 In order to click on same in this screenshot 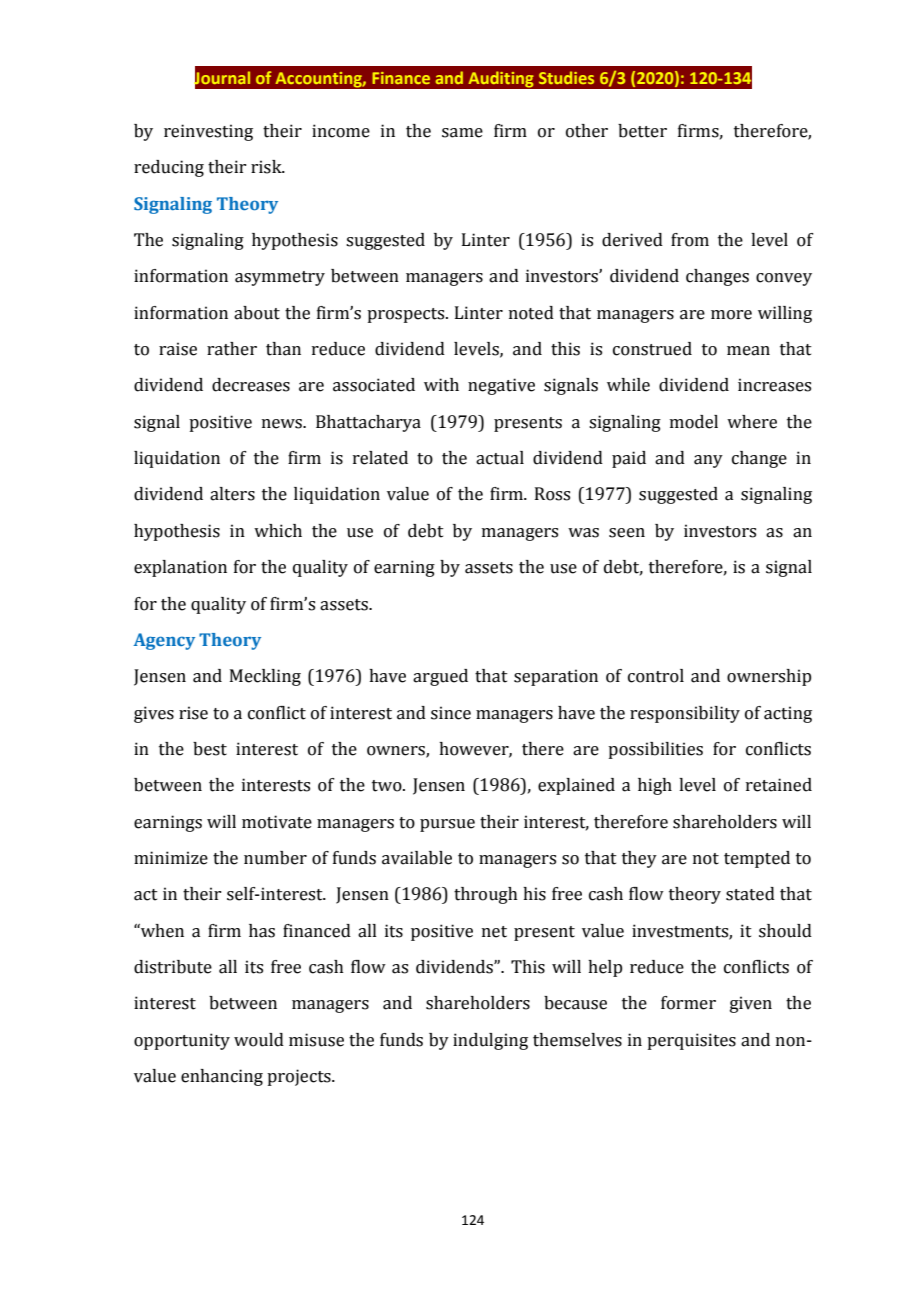, I will do `click(462, 133)`.
